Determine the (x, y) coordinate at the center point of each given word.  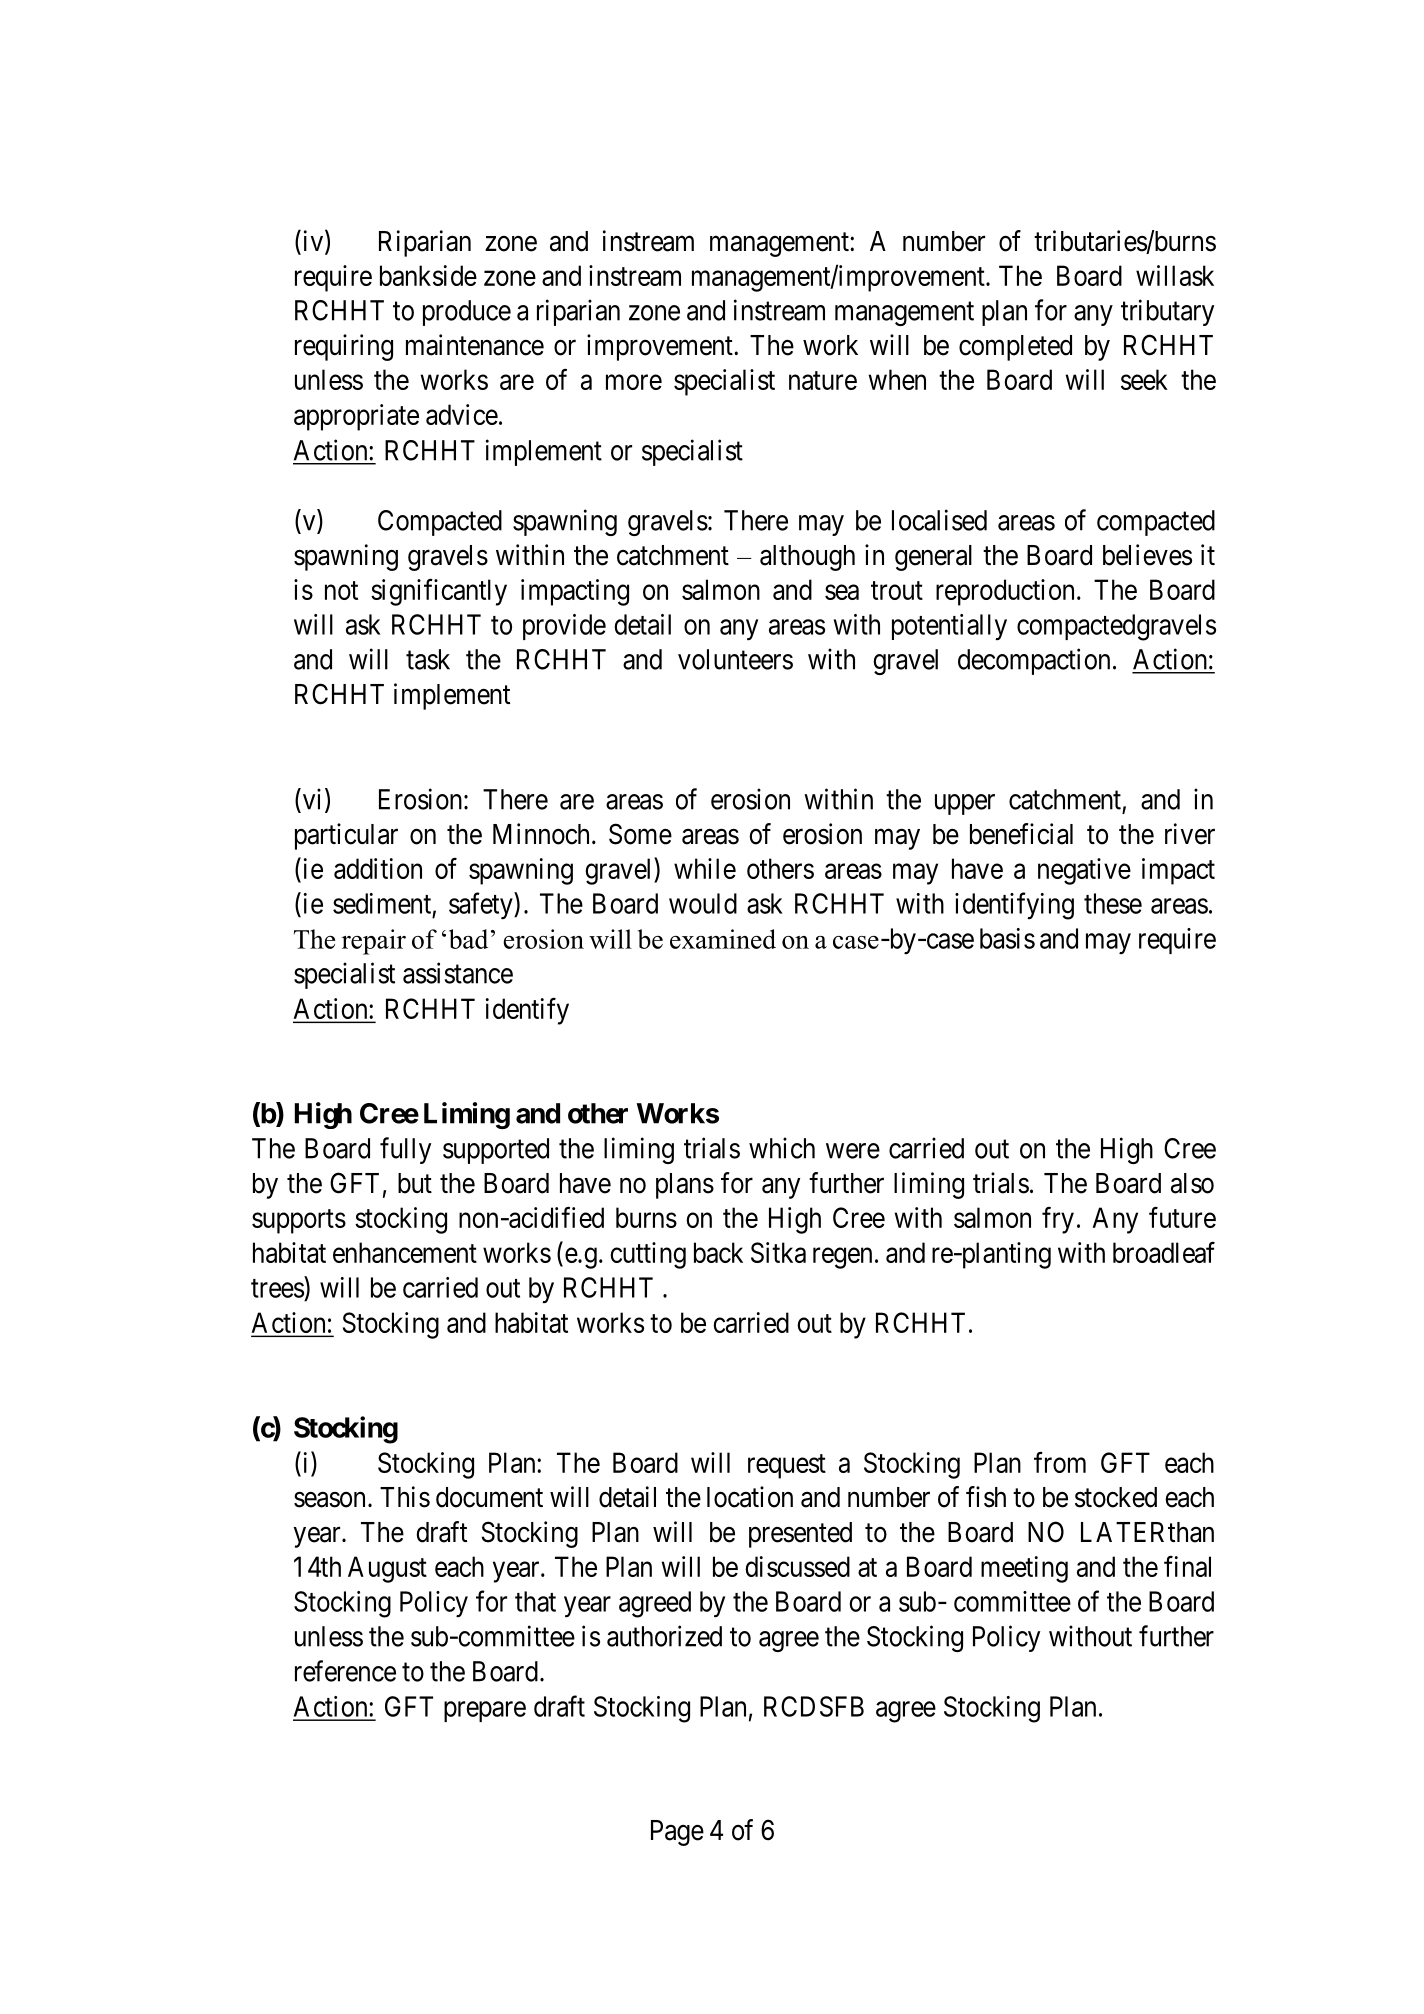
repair (374, 942)
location (750, 1497)
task (428, 659)
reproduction (1005, 592)
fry (1058, 1220)
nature (823, 380)
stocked (1116, 1497)
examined (723, 939)
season (329, 1500)
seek (1144, 379)
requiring (344, 347)
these (1113, 903)
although (807, 558)
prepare (485, 1711)
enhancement (405, 1252)
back (718, 1252)
